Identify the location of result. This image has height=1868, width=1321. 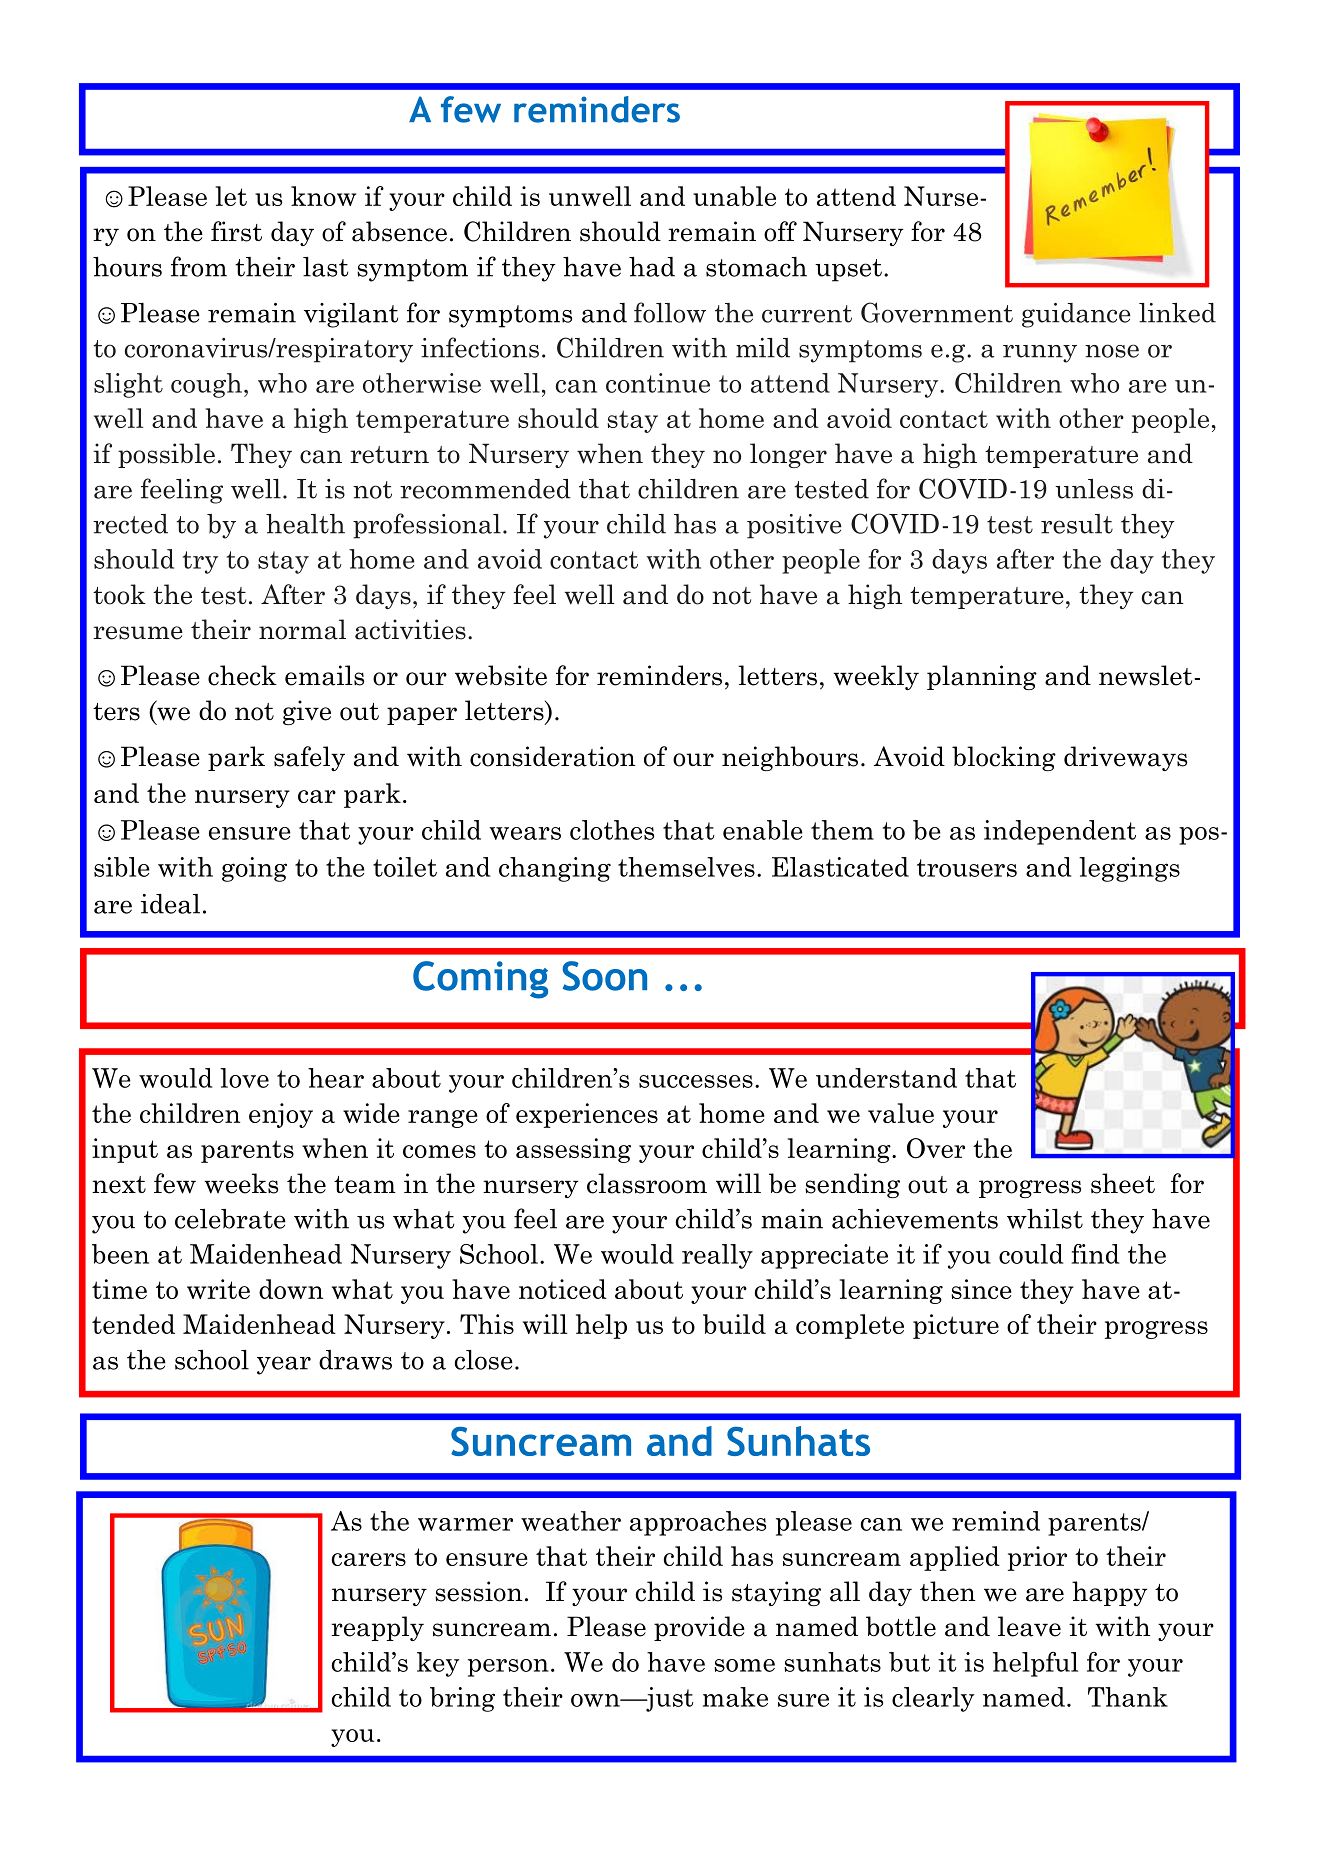
(1077, 524).
